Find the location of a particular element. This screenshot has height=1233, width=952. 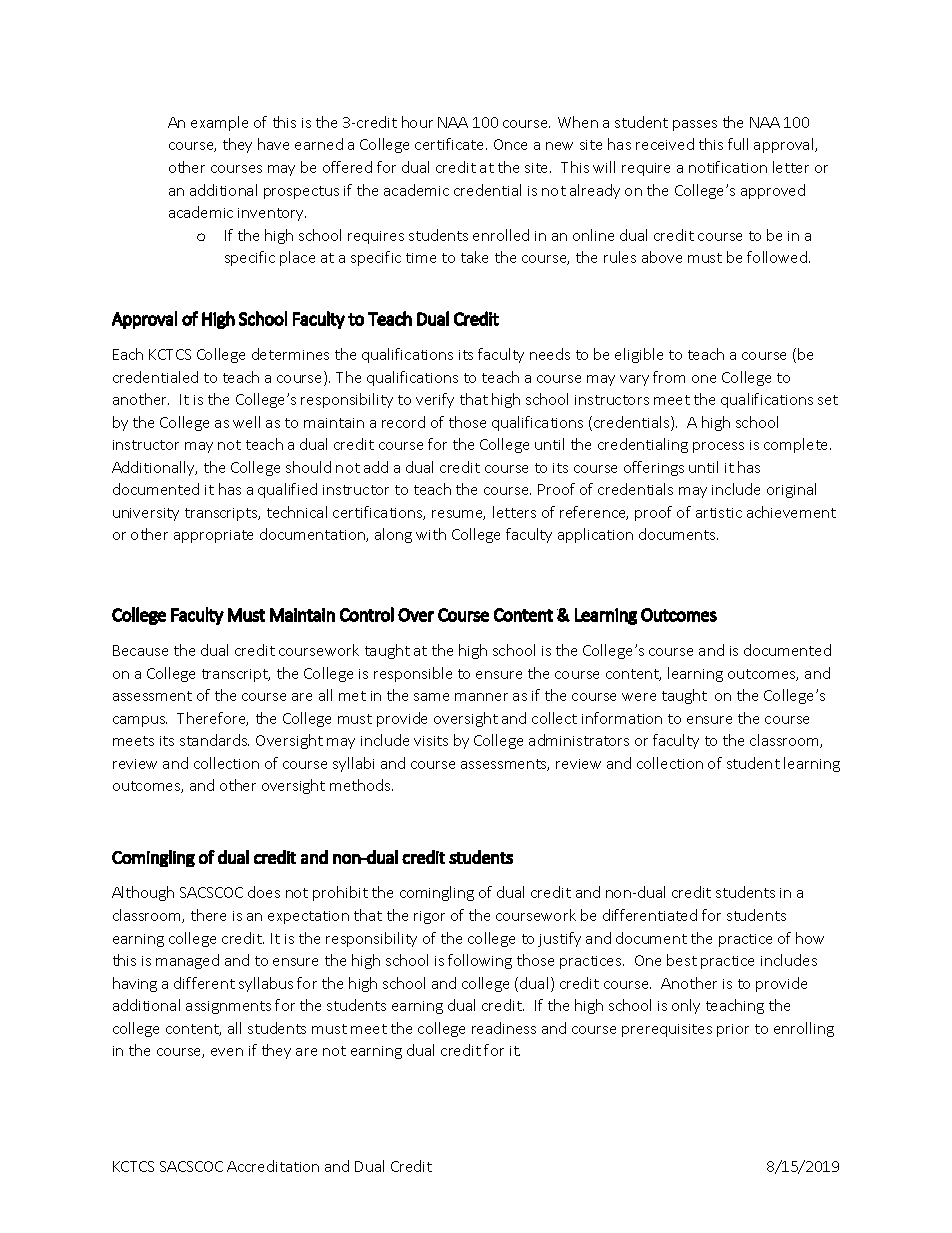

appropriate is located at coordinates (213, 536).
